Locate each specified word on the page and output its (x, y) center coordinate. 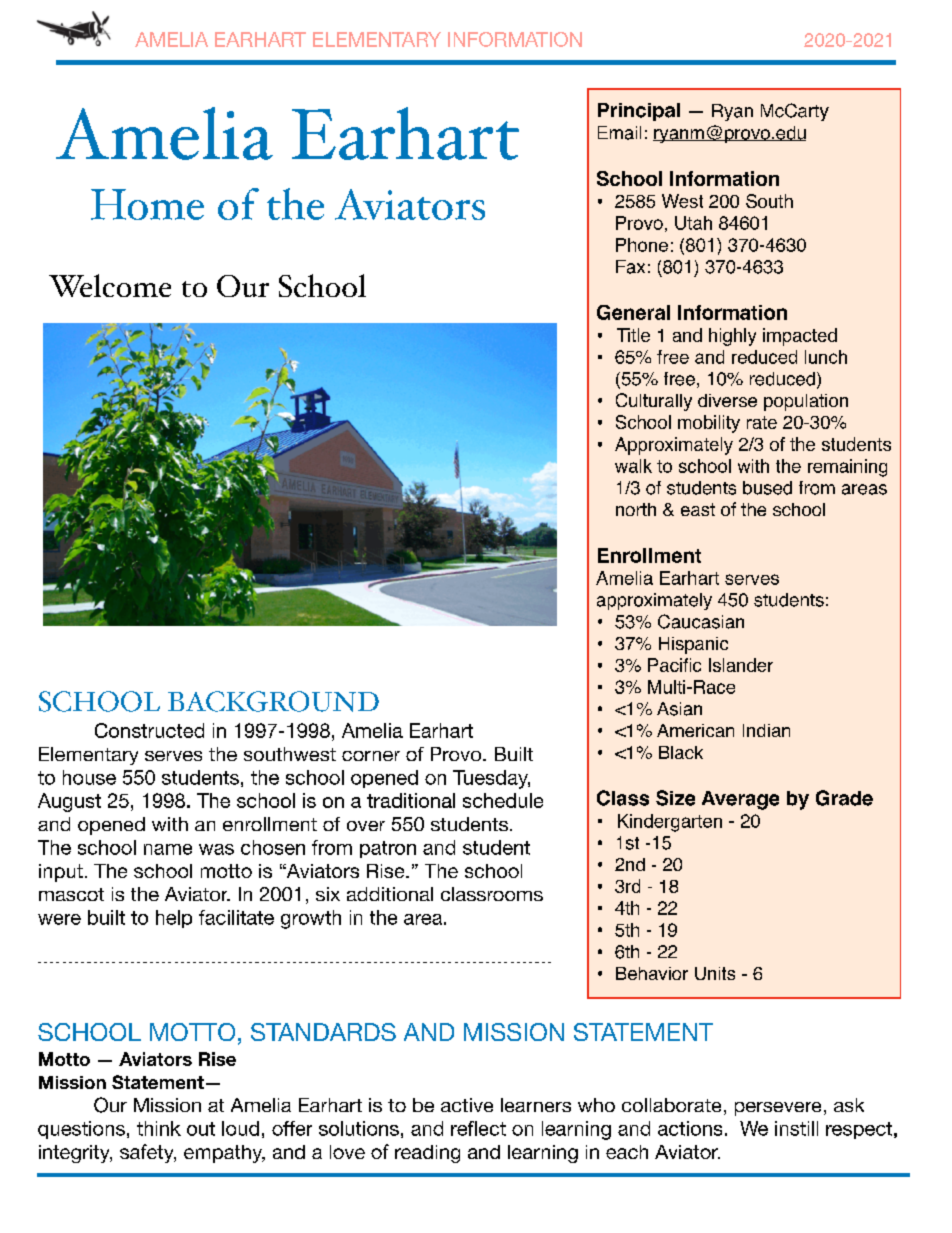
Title (633, 335)
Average (740, 800)
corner (371, 756)
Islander (741, 665)
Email (619, 133)
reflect (478, 1128)
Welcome (110, 285)
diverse (727, 400)
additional (390, 894)
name (168, 849)
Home (147, 204)
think (159, 1128)
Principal (639, 112)
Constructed (149, 730)
